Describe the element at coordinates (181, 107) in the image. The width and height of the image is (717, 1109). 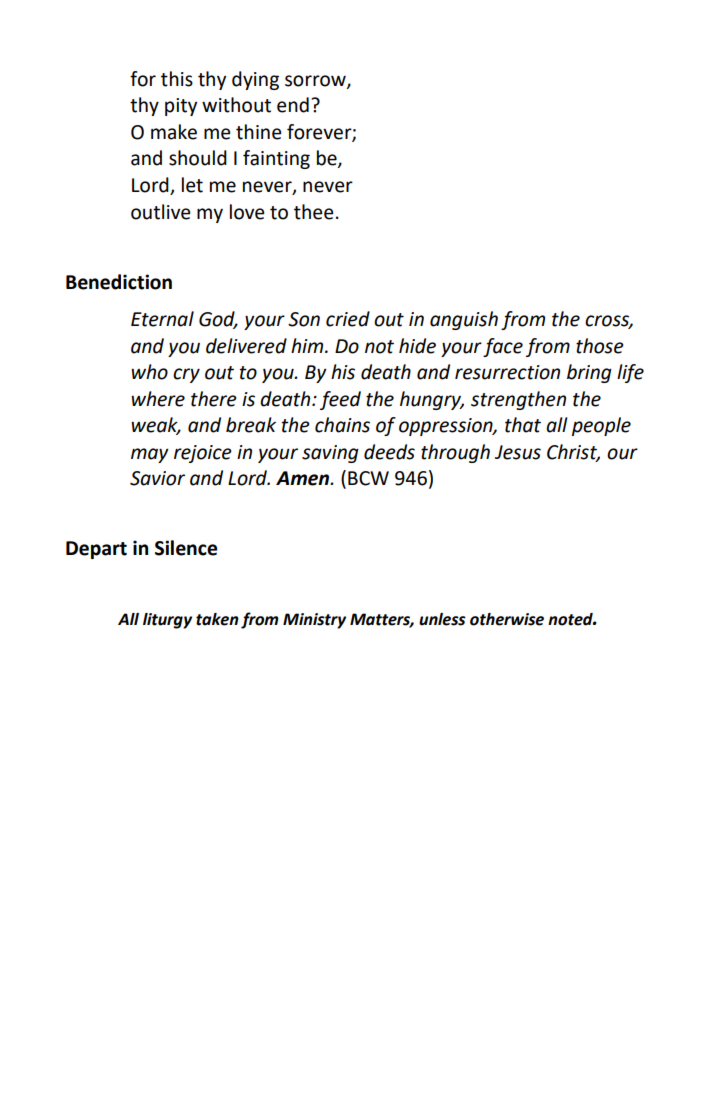
I see `pity` at that location.
